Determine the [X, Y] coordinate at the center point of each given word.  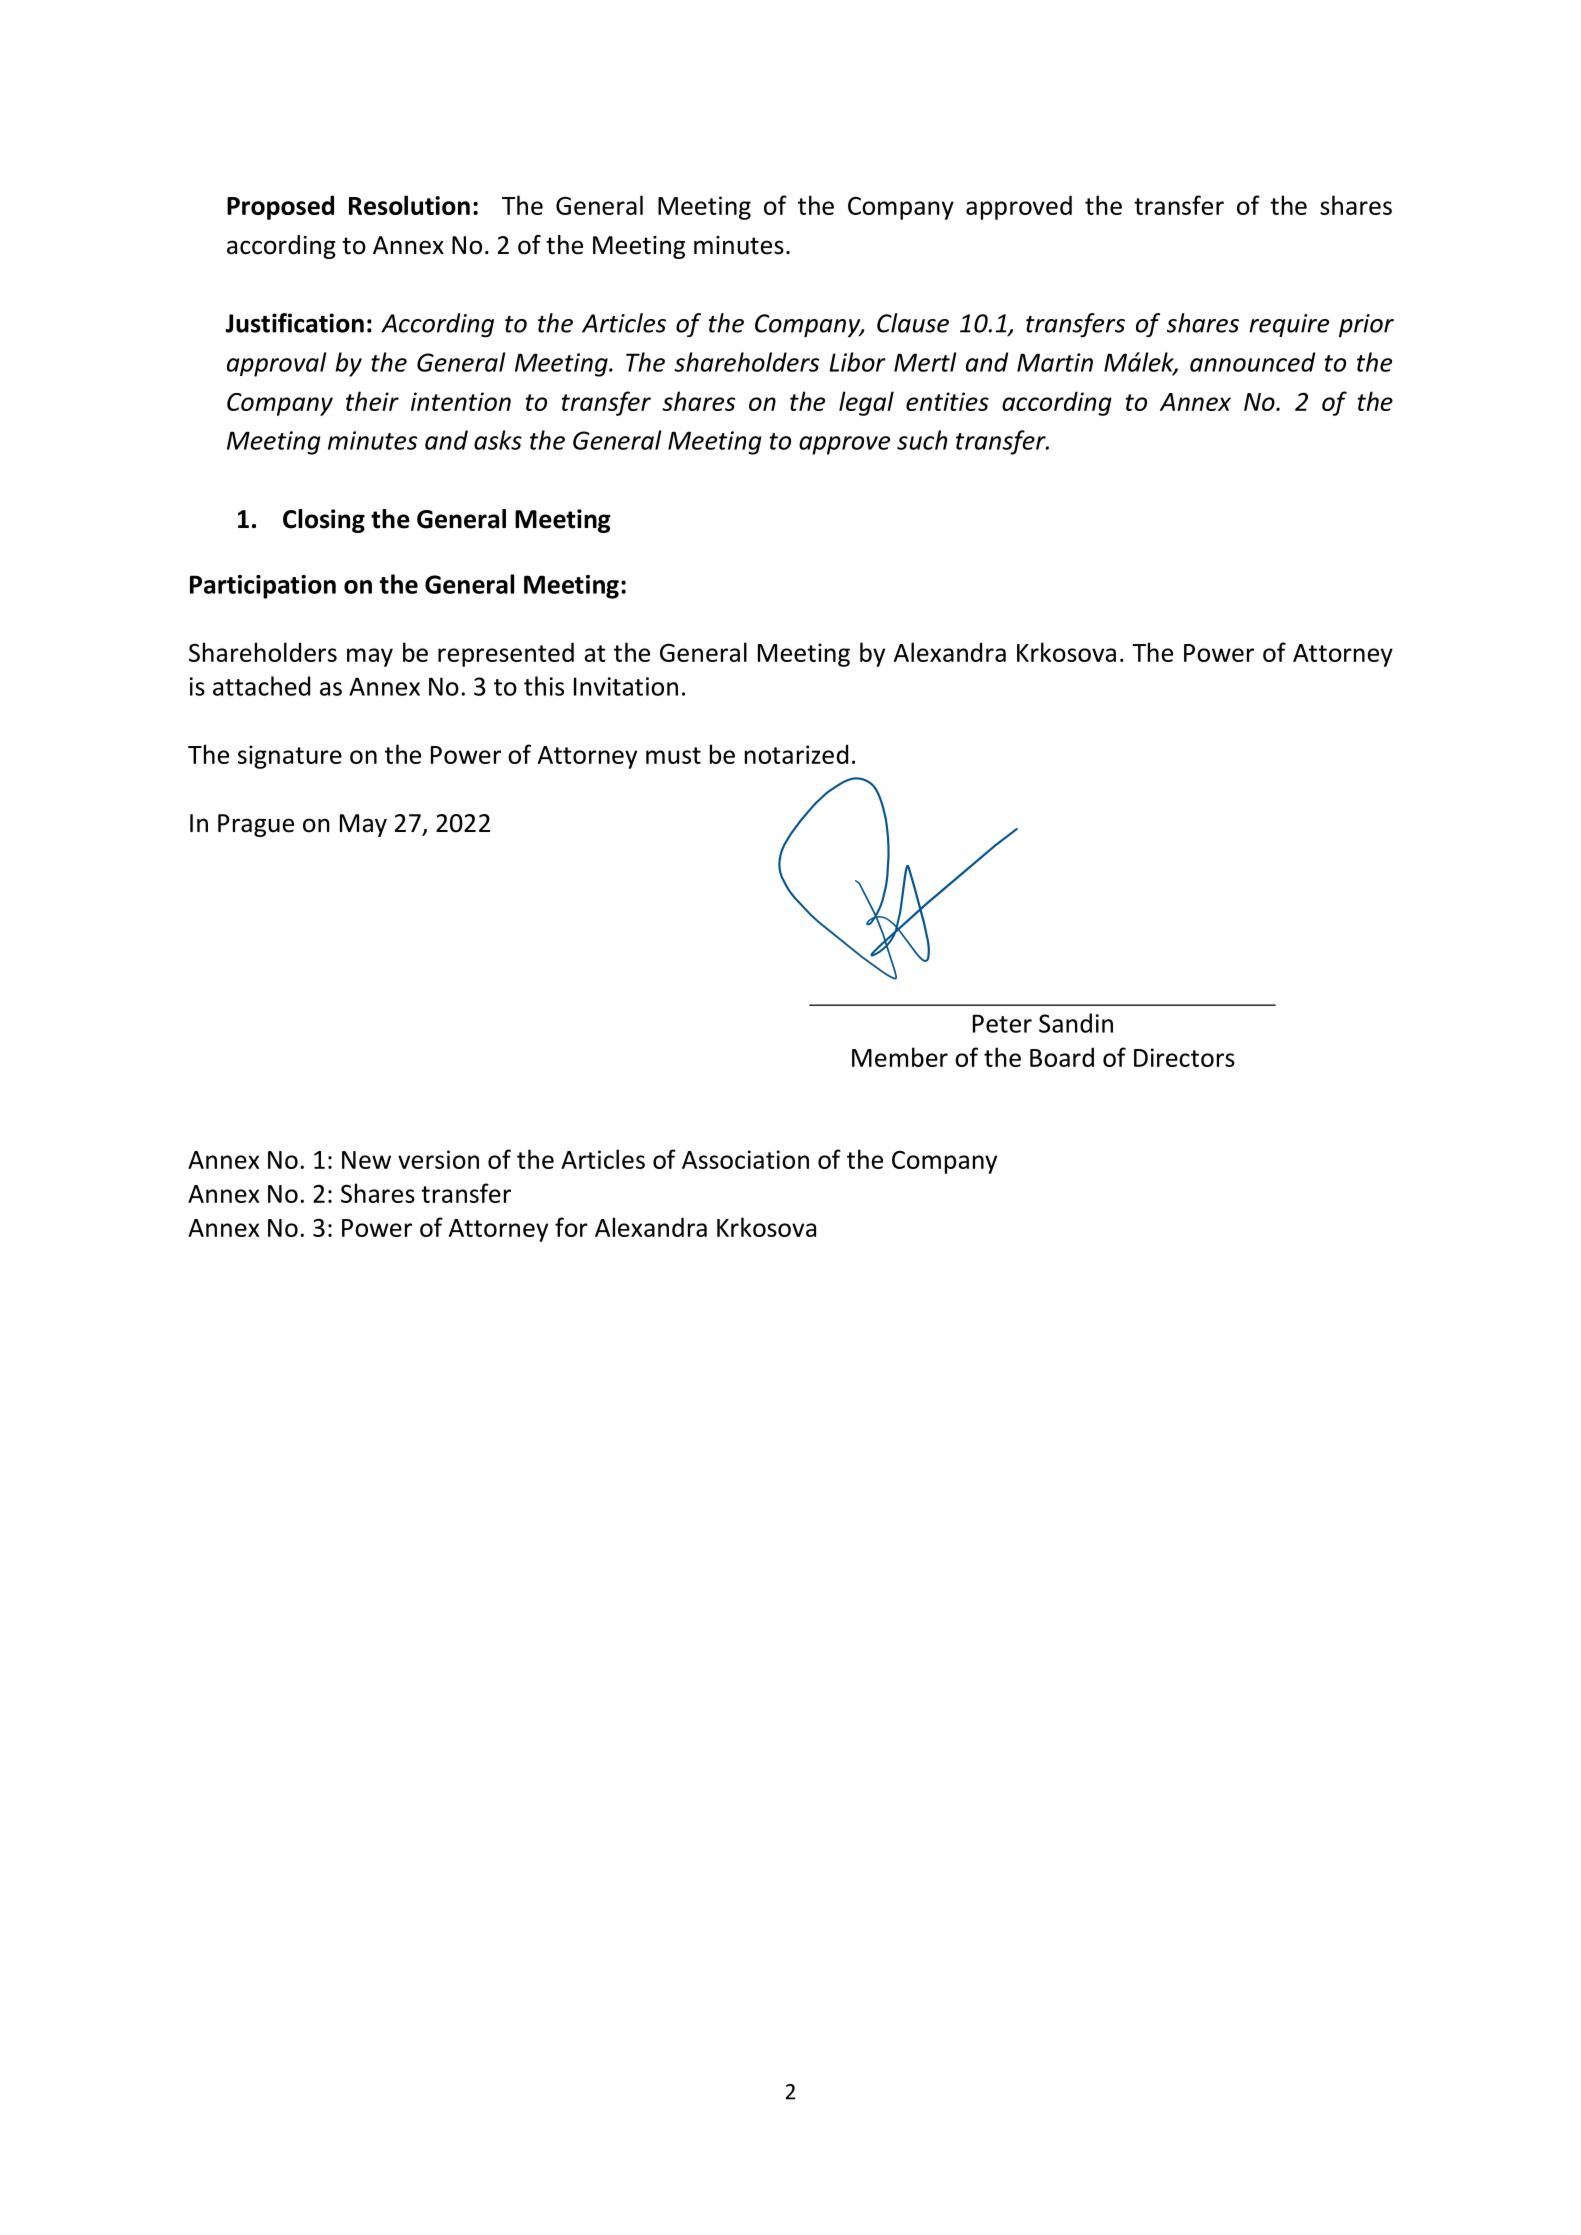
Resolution [409, 205]
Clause [913, 323]
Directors [1184, 1057]
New [366, 1160]
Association [745, 1159]
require [1289, 325]
